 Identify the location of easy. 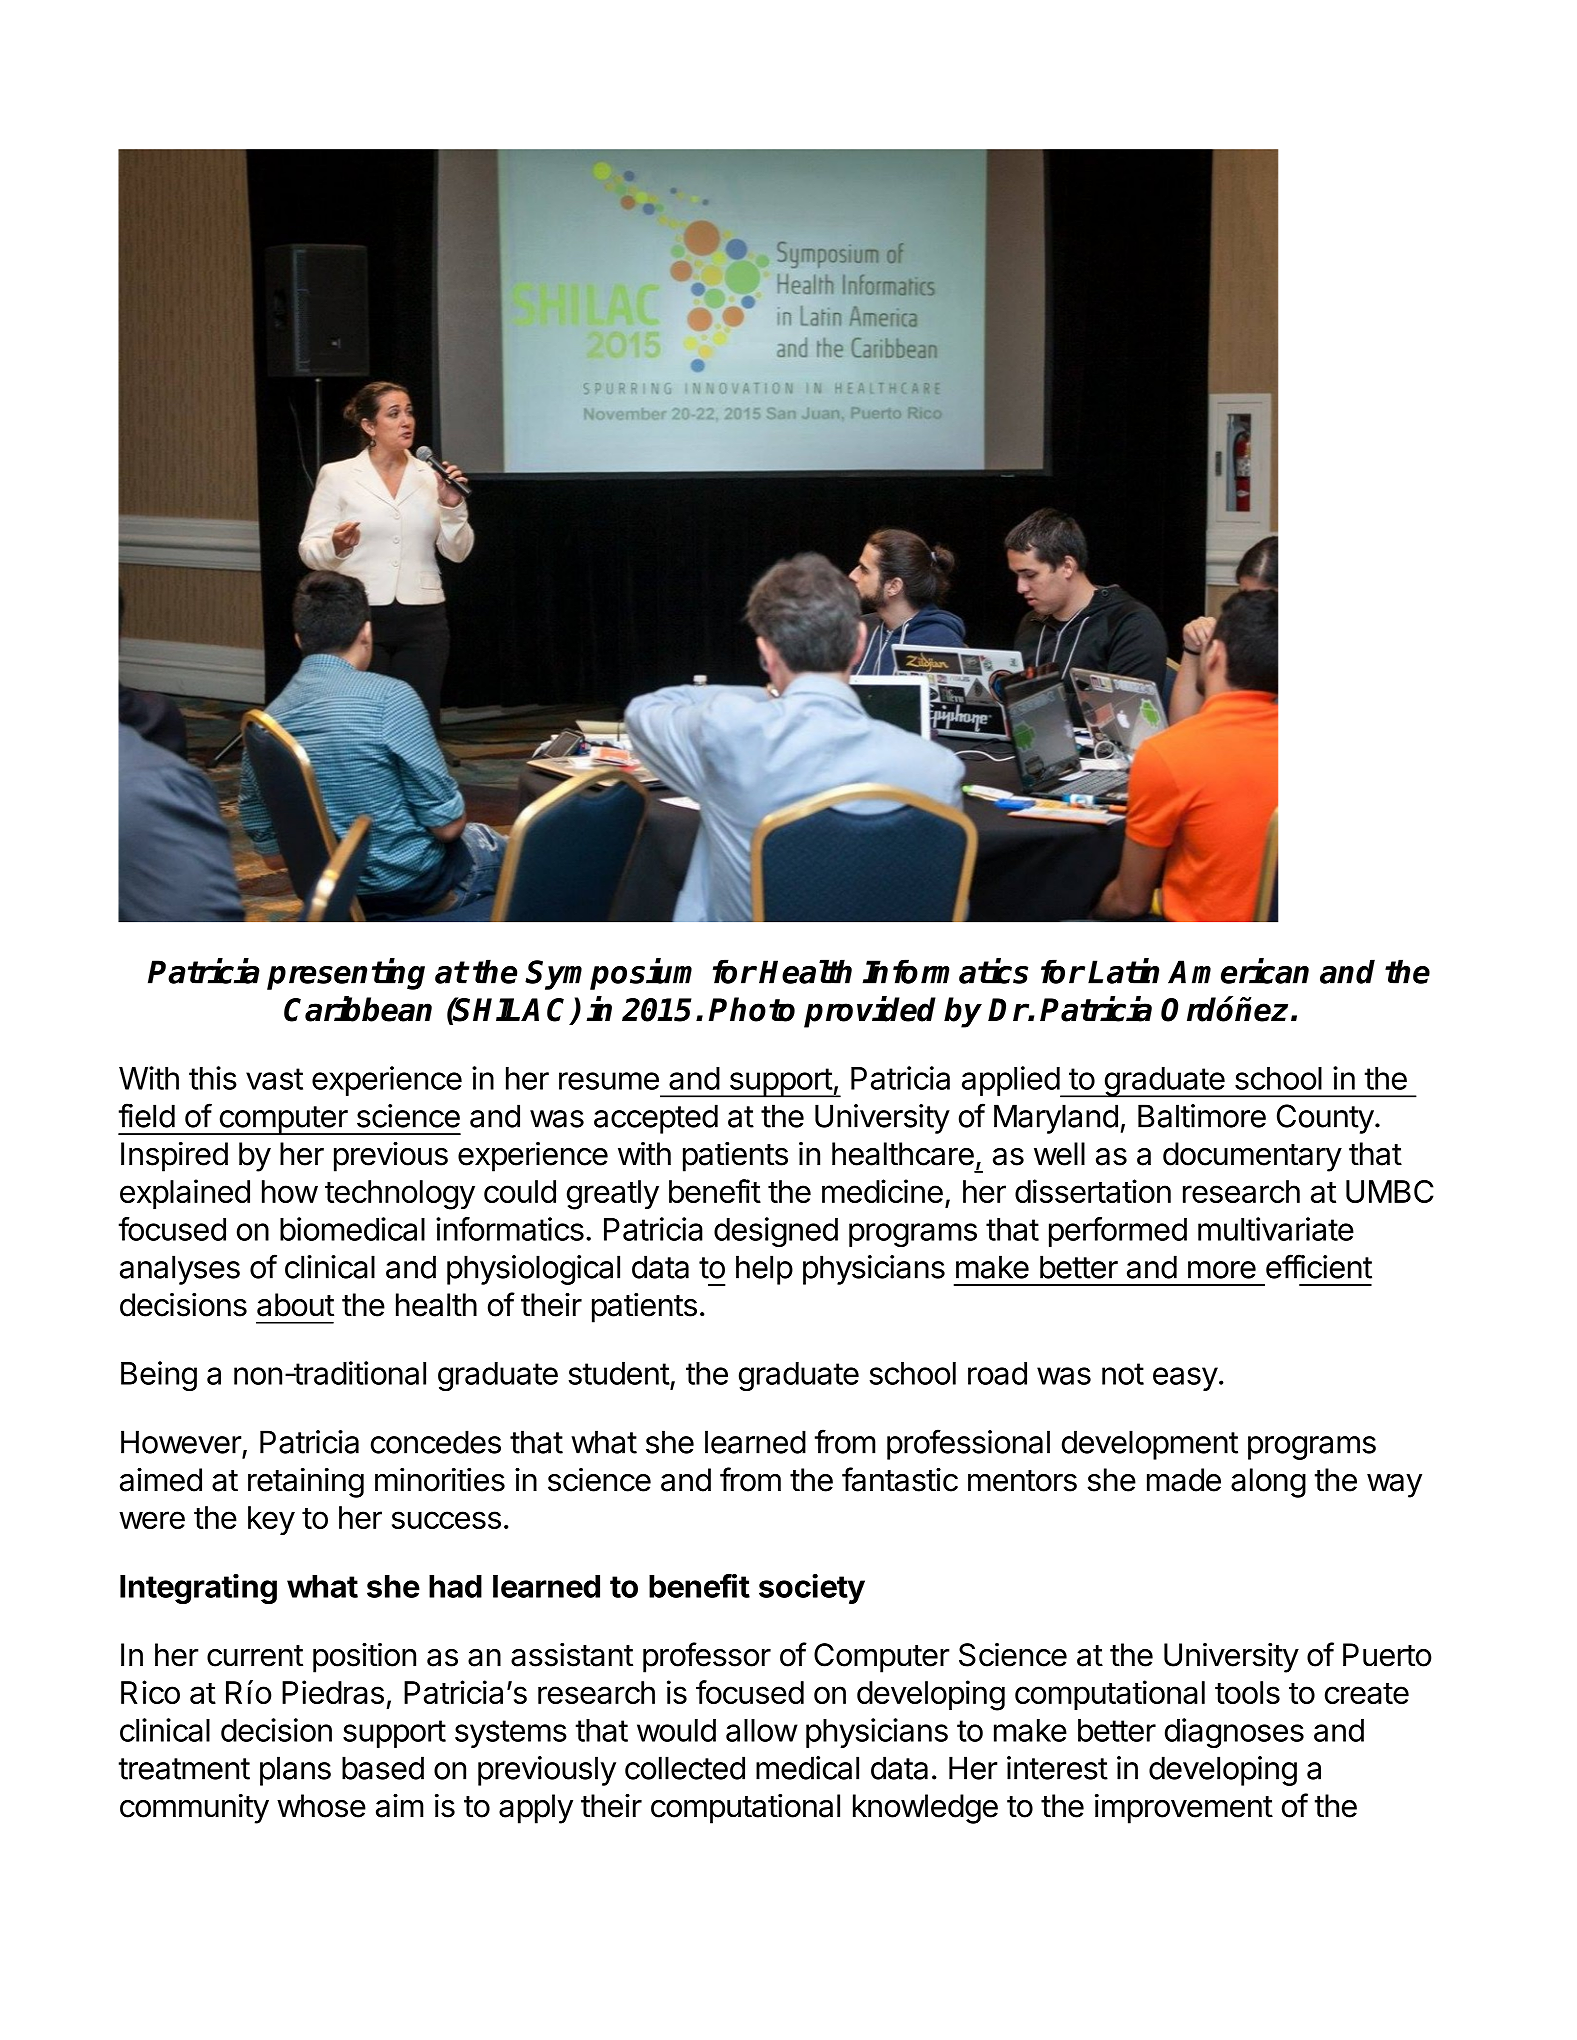
(1185, 1379).
